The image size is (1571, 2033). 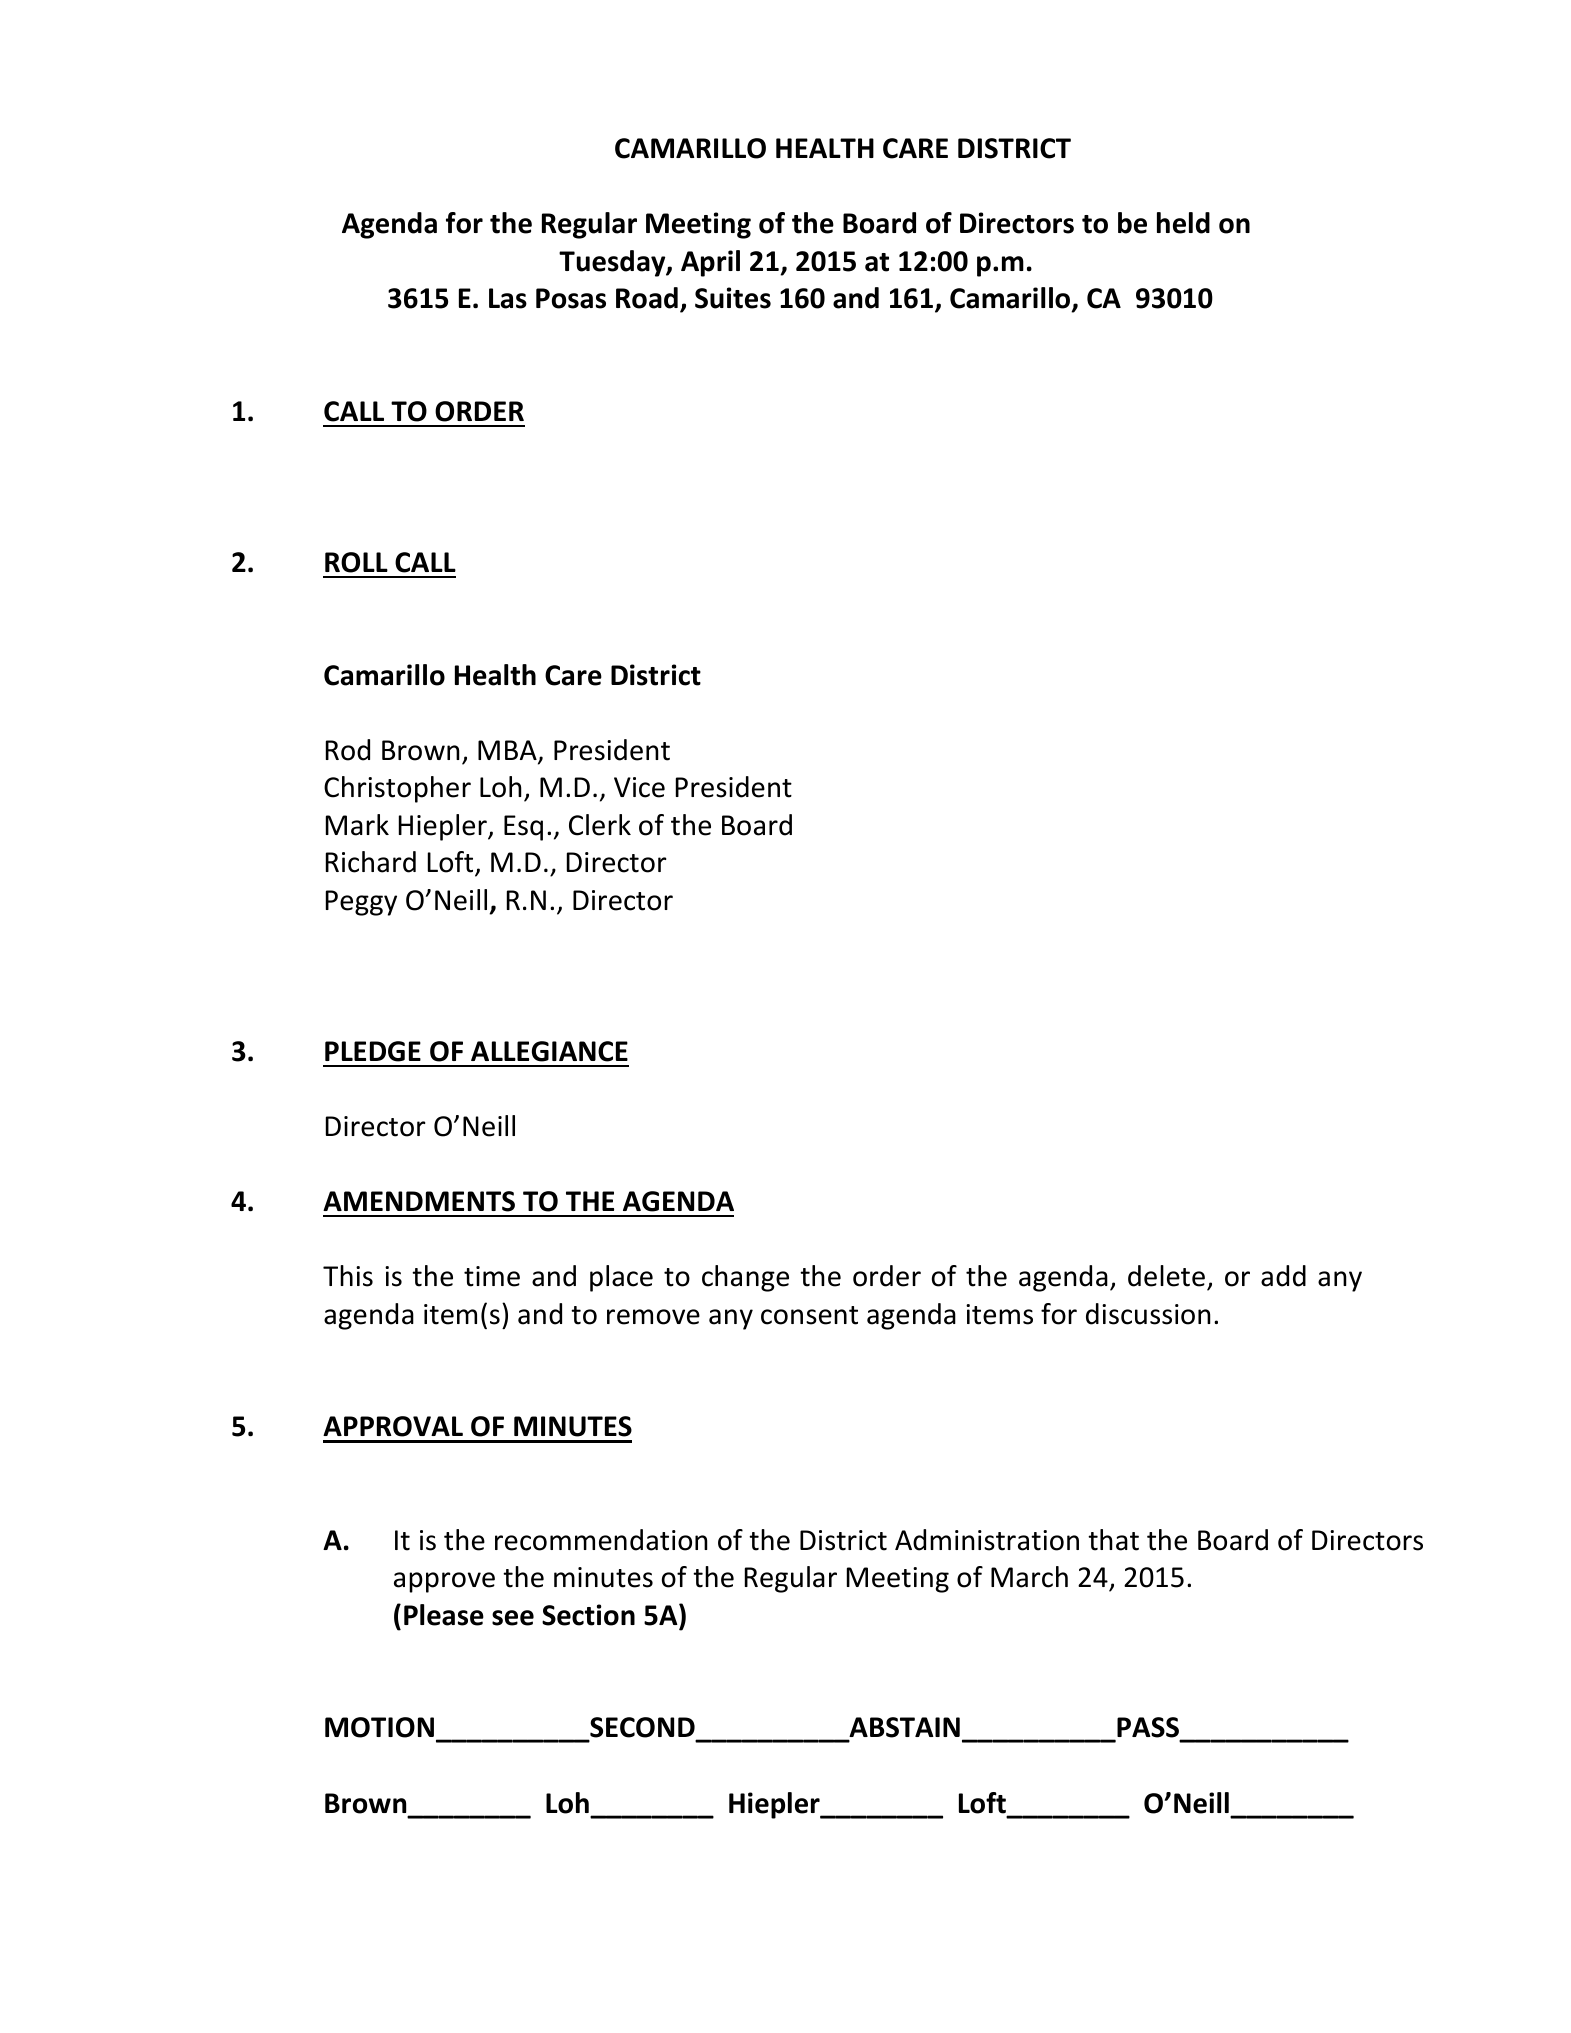 What do you see at coordinates (397, 789) in the screenshot?
I see `Christopher` at bounding box center [397, 789].
